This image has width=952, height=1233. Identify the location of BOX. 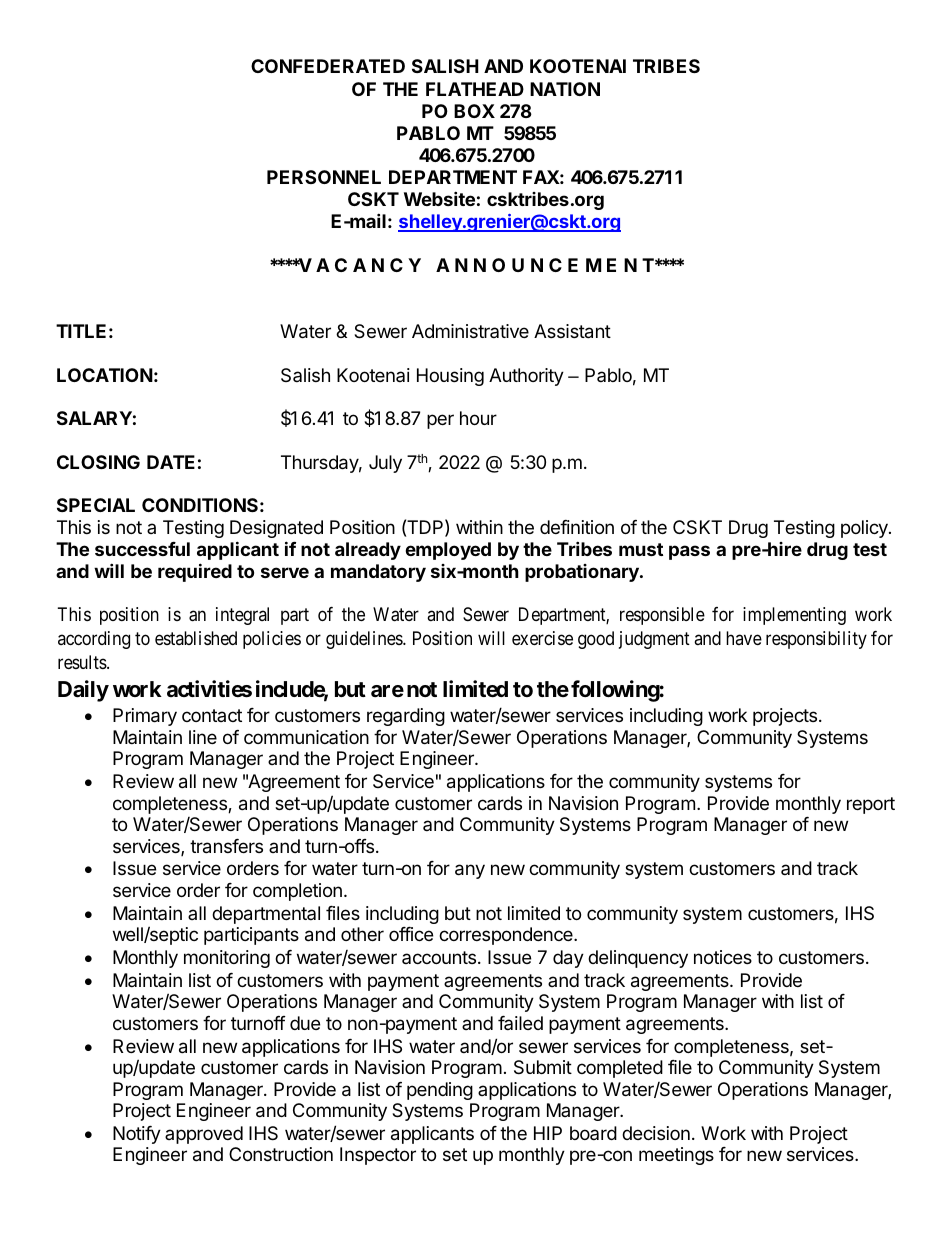
(474, 111).
